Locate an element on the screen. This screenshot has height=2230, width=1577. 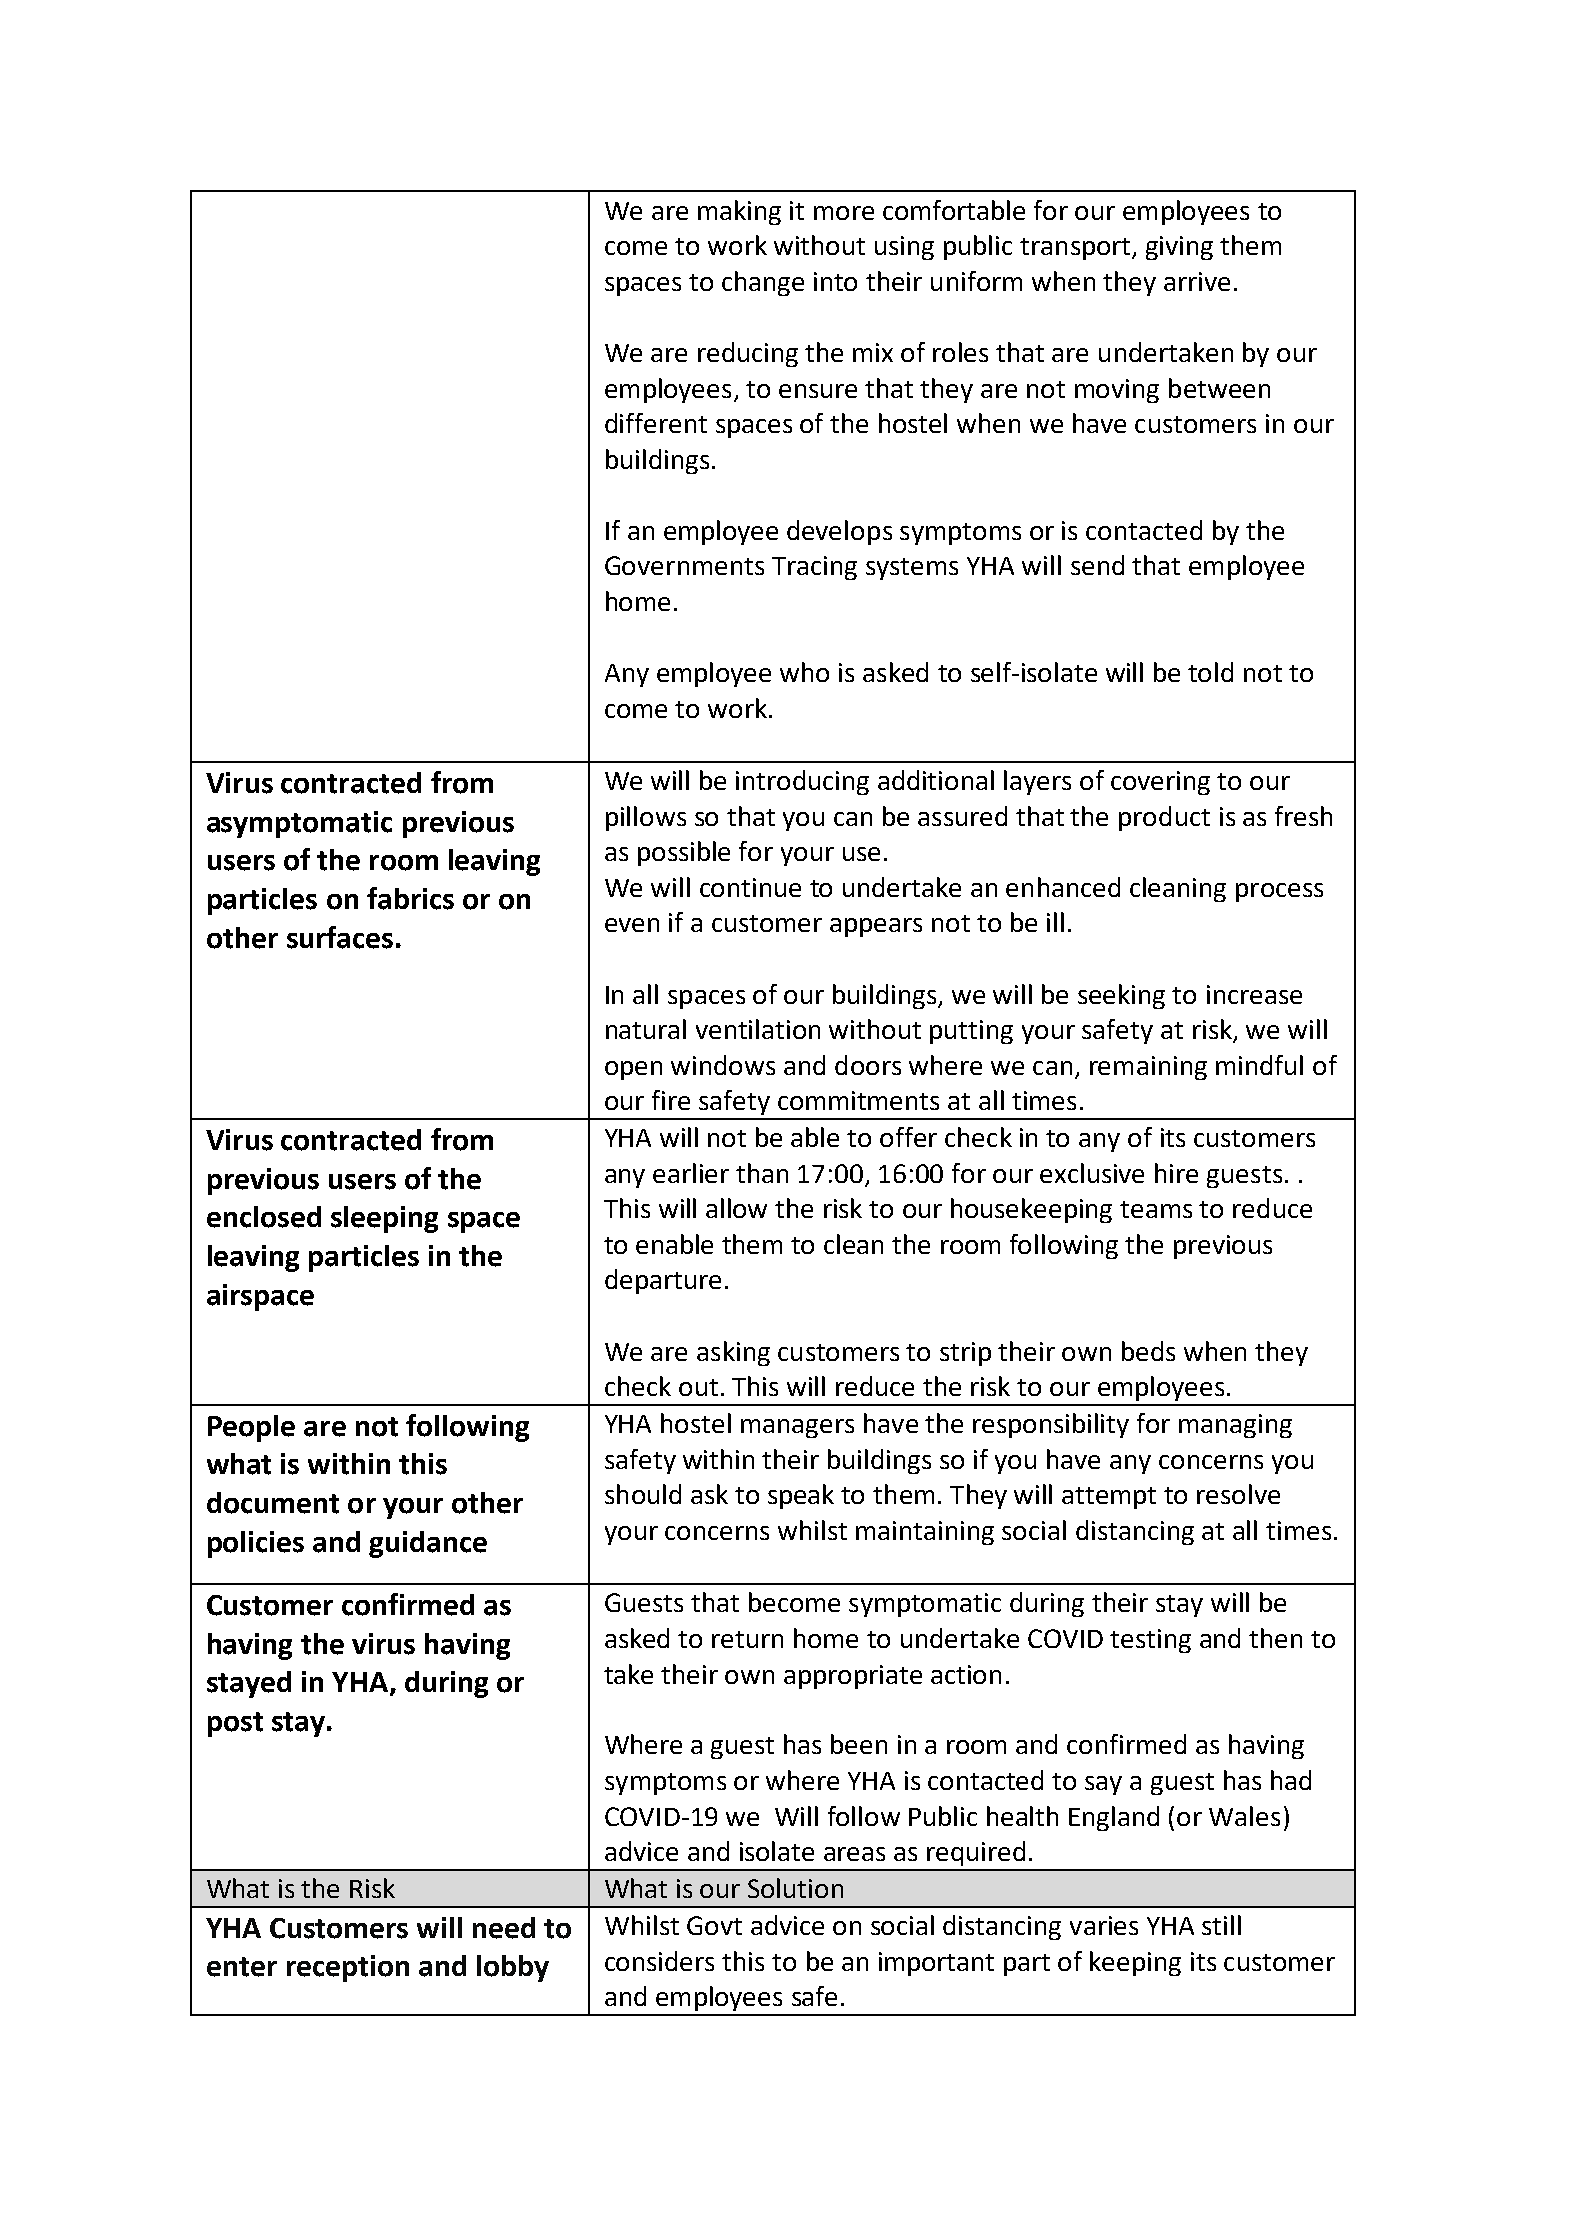
guidance is located at coordinates (428, 1544).
